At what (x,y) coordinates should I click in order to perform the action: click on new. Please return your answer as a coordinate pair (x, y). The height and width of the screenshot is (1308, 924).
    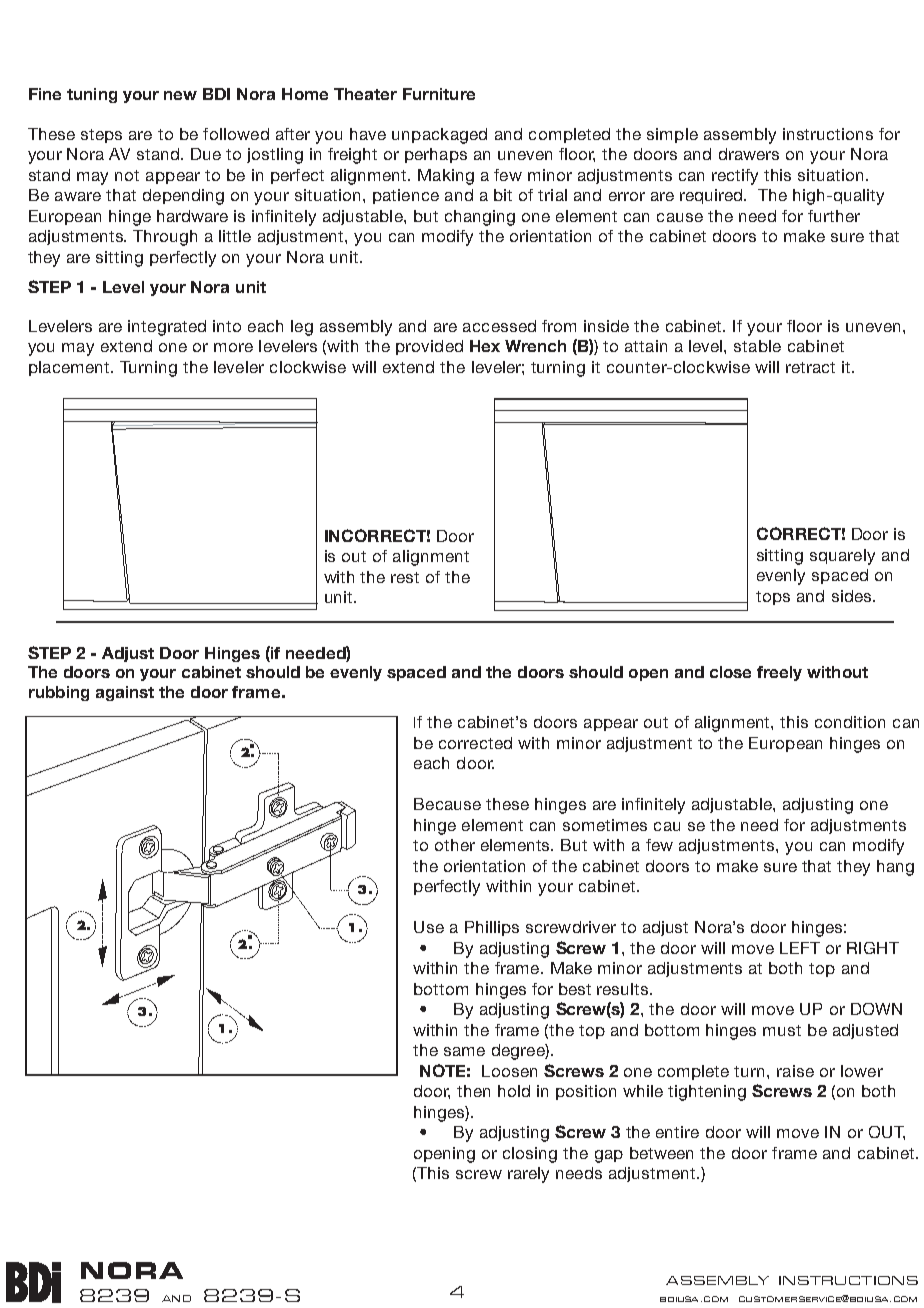
    Looking at the image, I should click on (180, 95).
